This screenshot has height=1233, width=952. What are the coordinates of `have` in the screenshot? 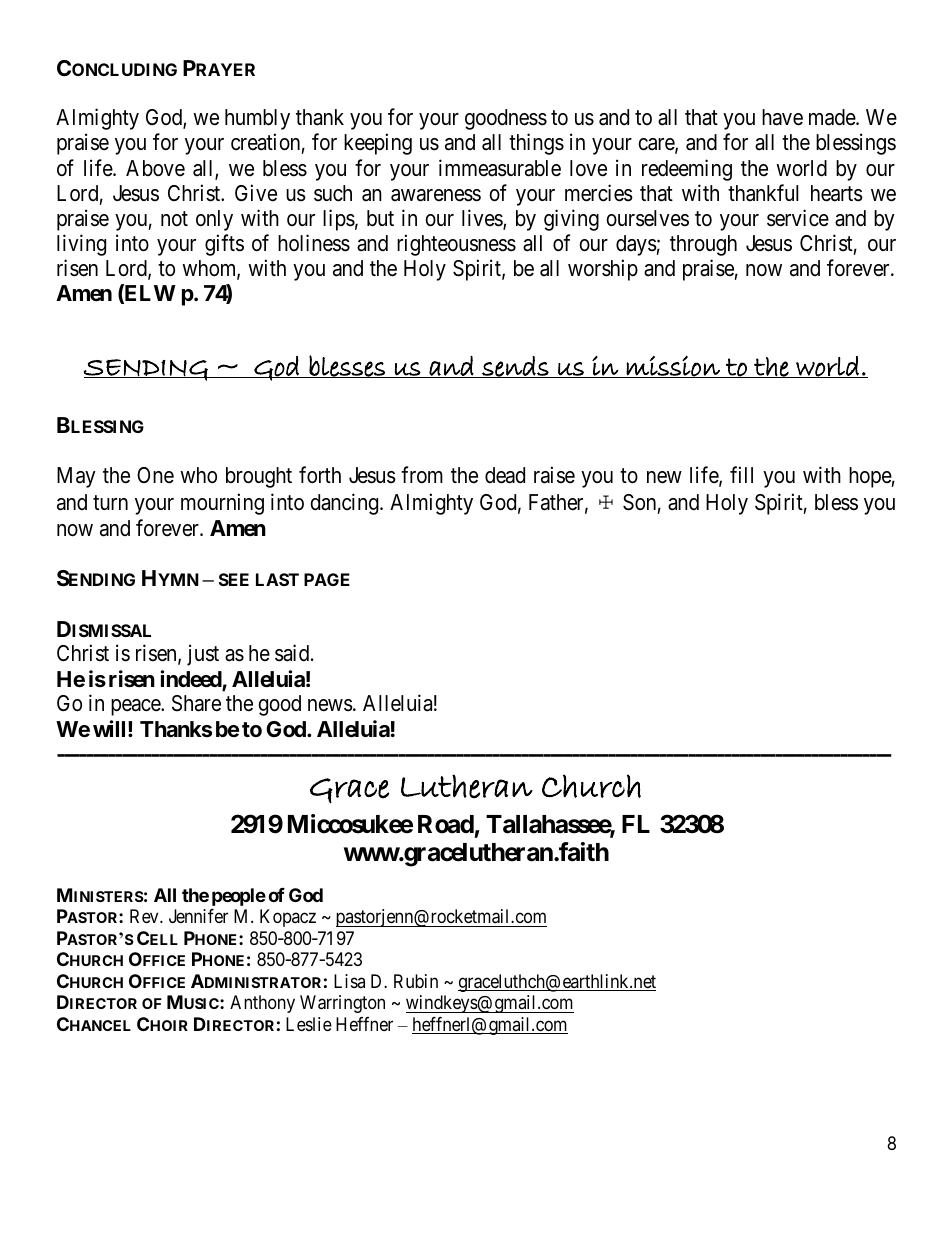 It's located at (782, 117).
